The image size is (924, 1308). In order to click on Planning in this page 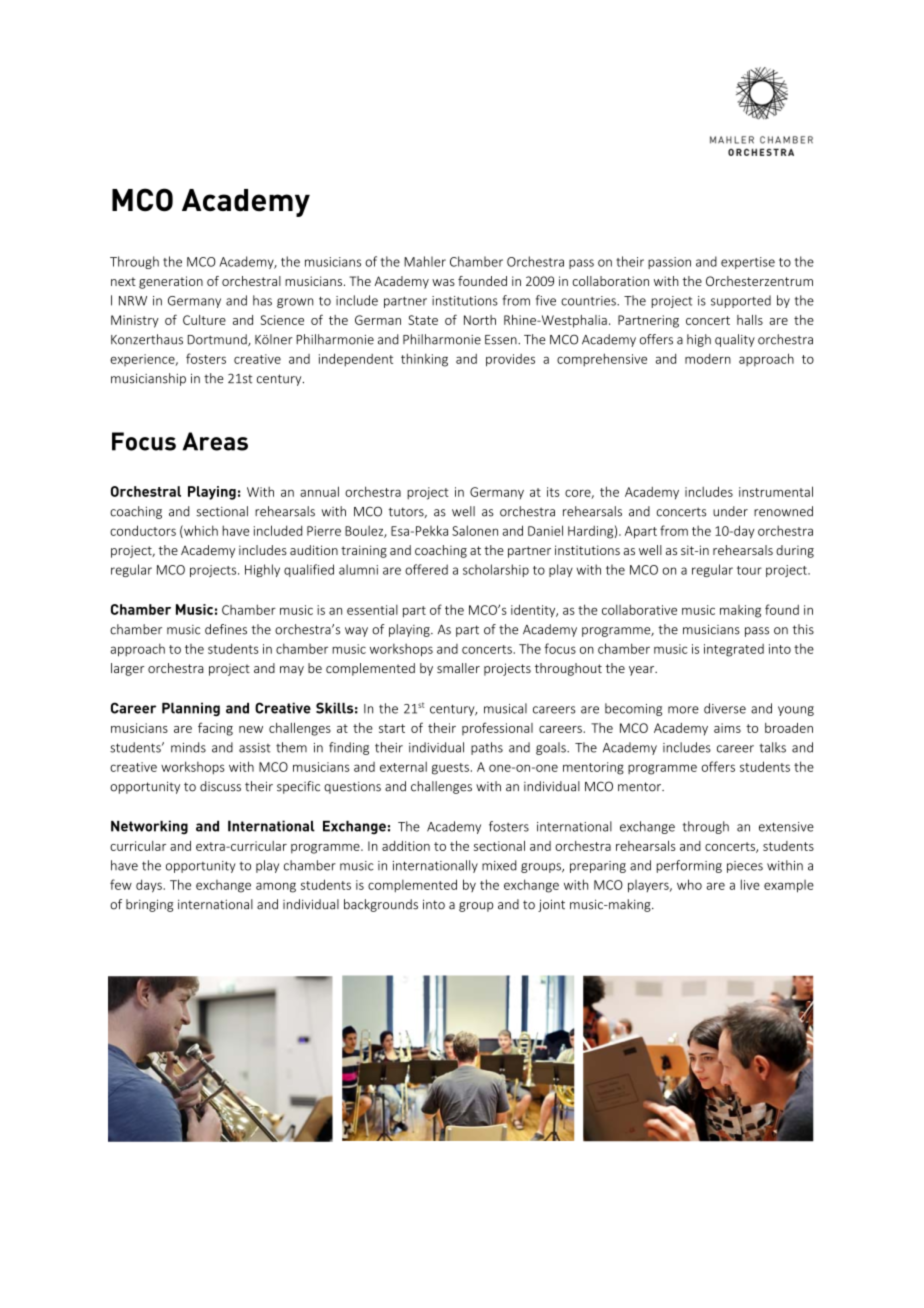, I will do `click(191, 709)`.
